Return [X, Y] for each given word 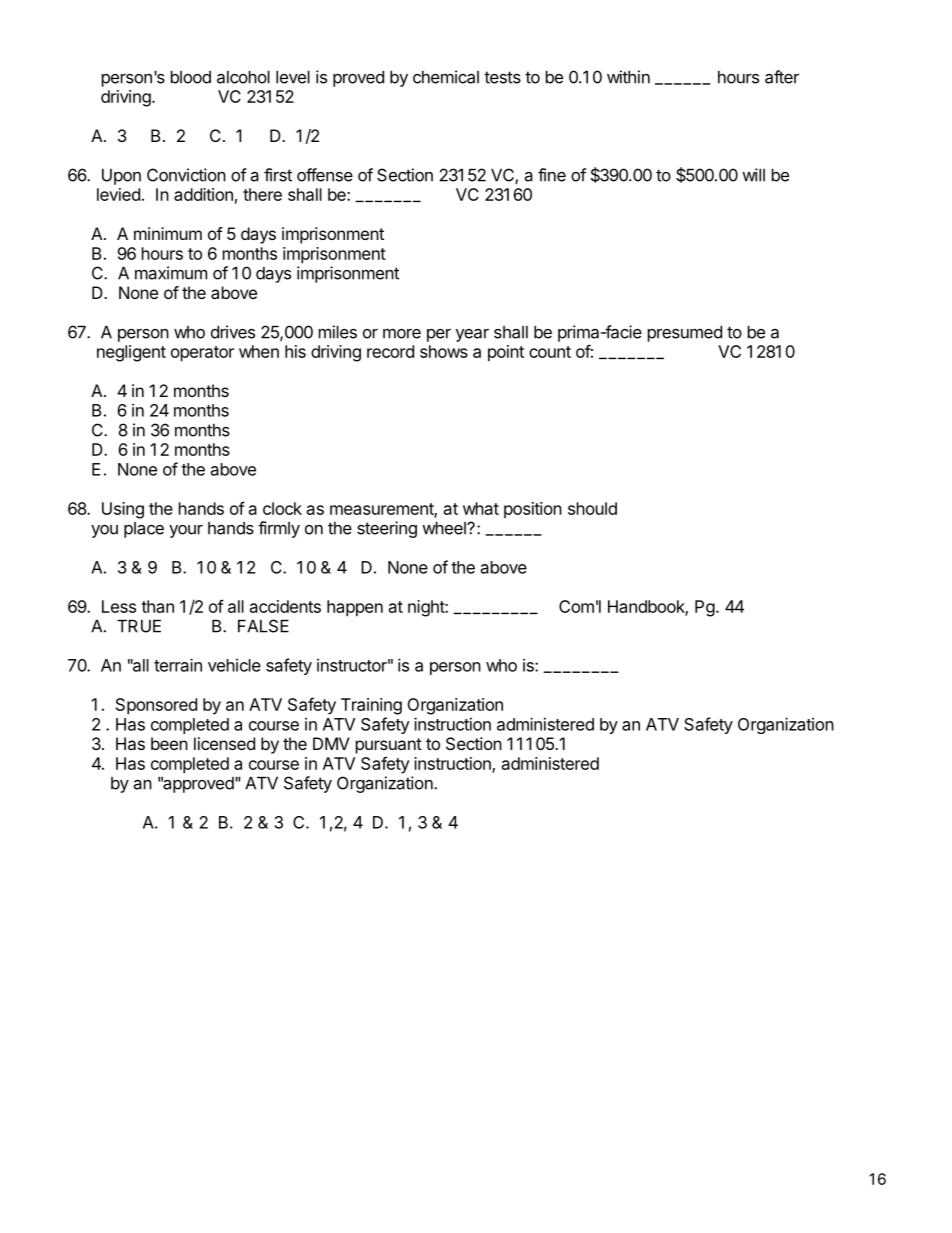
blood [191, 77]
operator [202, 354]
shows [444, 351]
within [628, 77]
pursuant [389, 746]
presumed [685, 334]
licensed [224, 743]
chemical [446, 77]
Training [371, 706]
